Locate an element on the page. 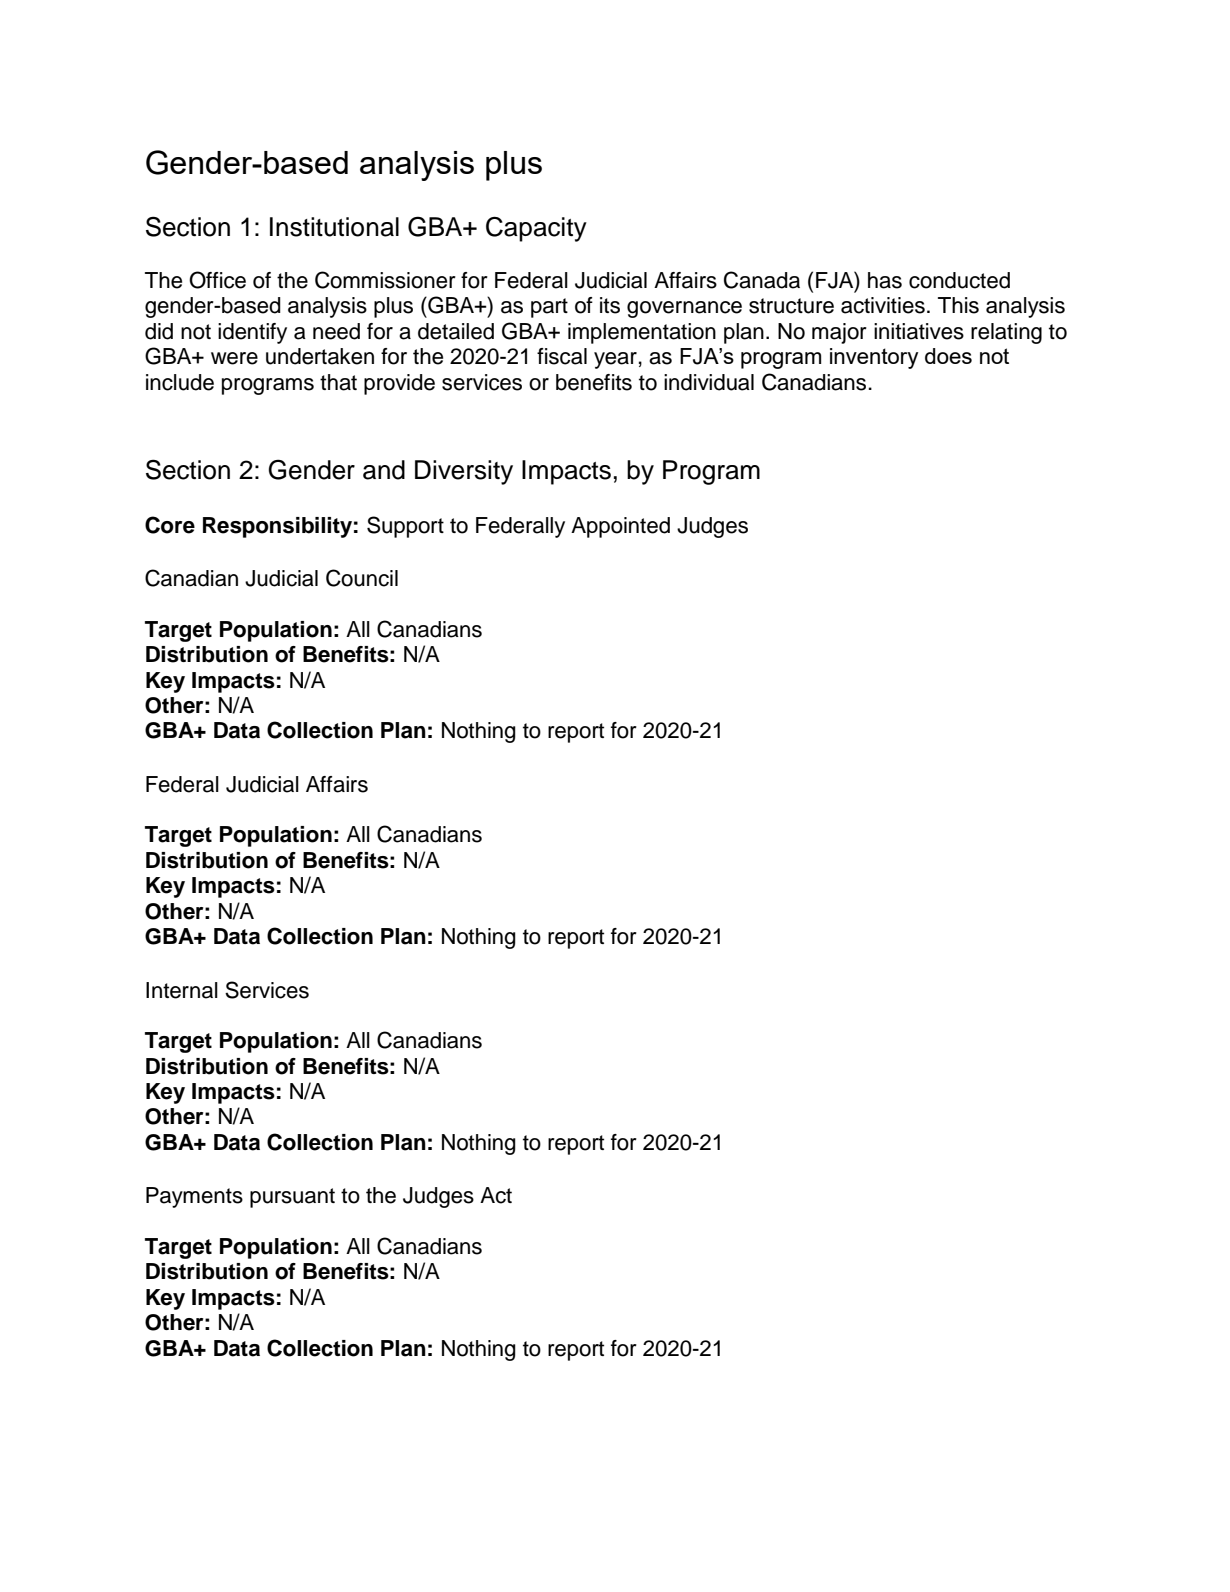 This document has width=1230, height=1592. Office is located at coordinates (217, 280).
